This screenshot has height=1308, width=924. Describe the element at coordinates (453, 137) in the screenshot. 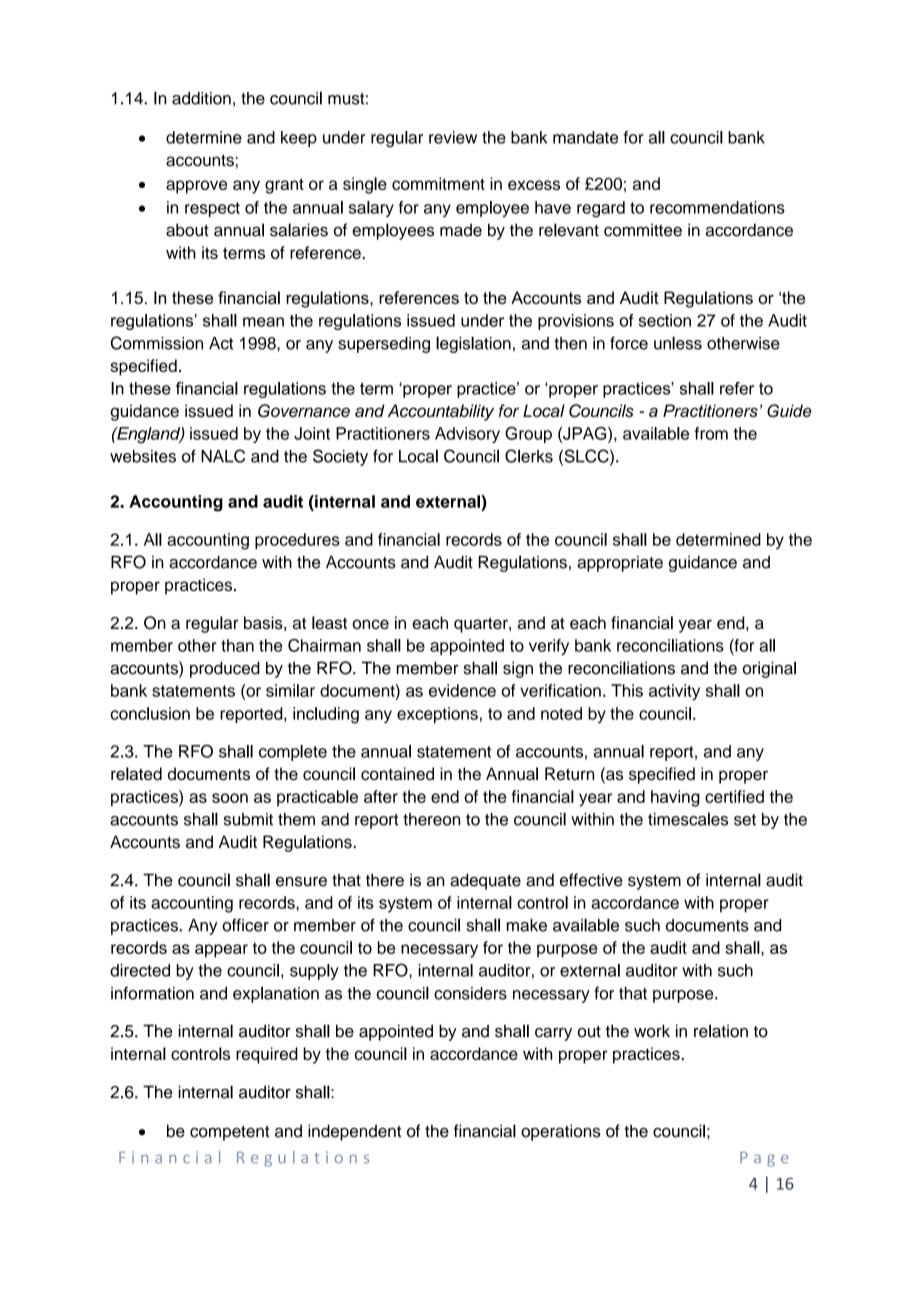

I see `review` at that location.
